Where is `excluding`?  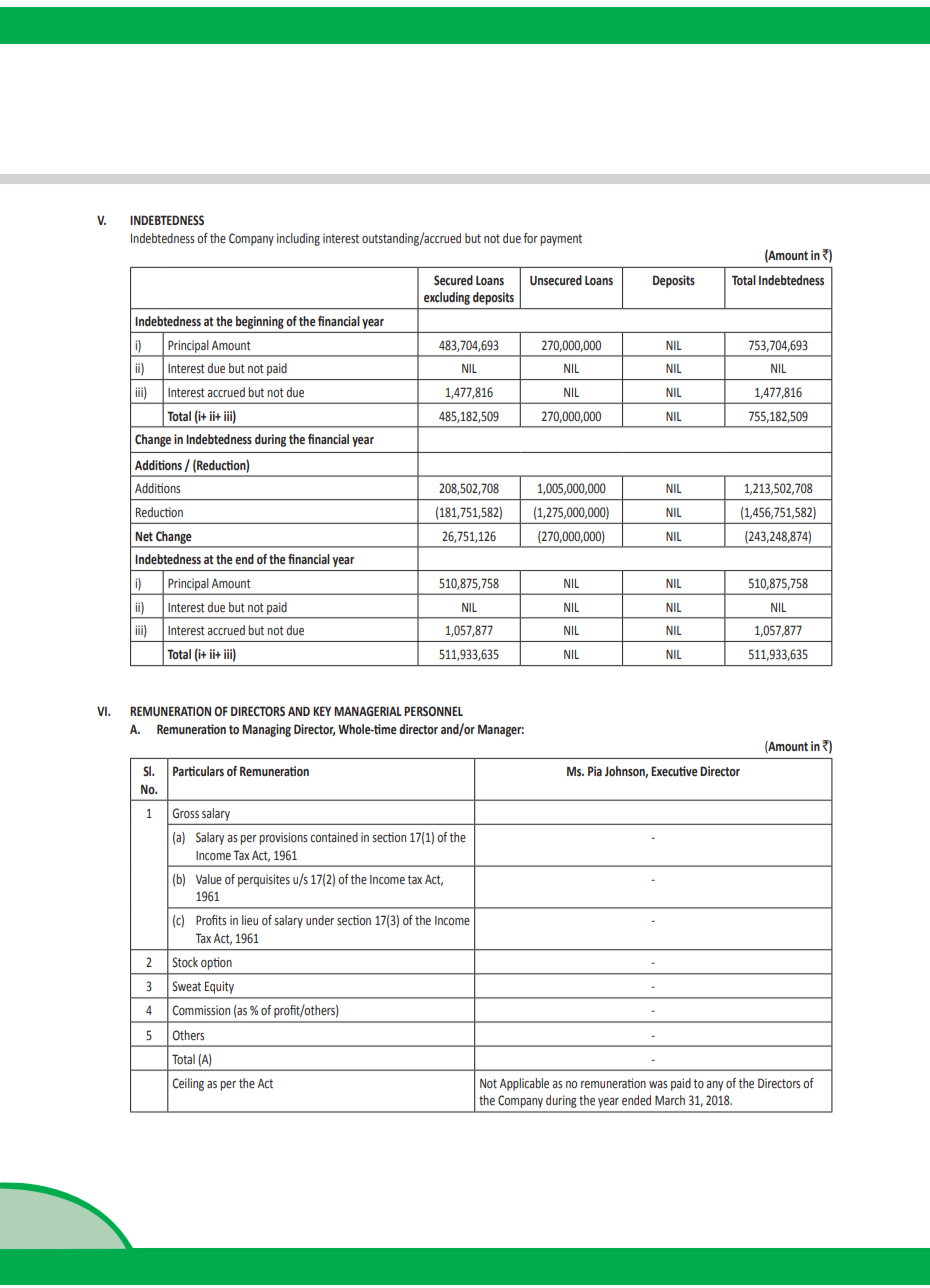 excluding is located at coordinates (447, 298).
